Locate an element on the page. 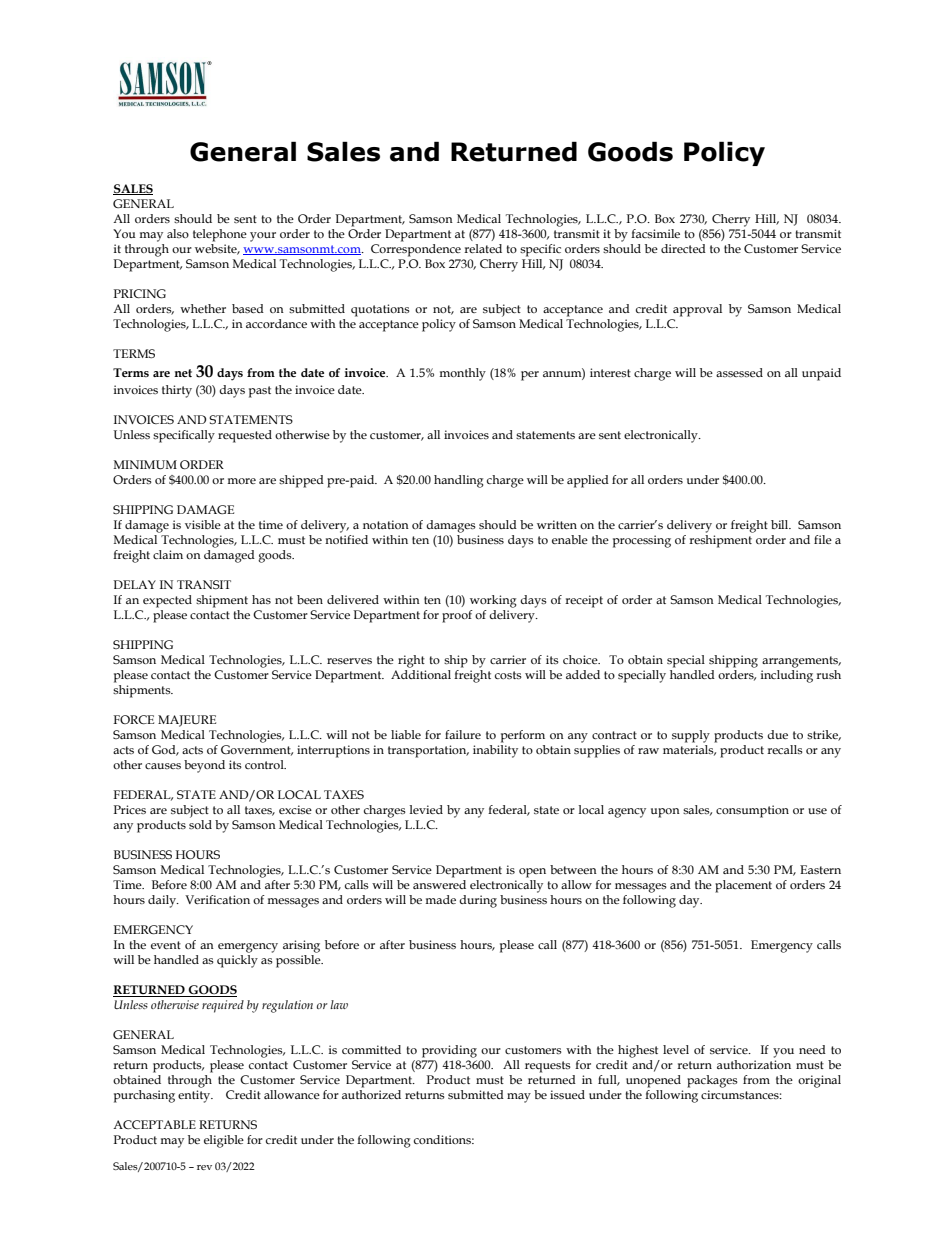 The image size is (952, 1233). costs is located at coordinates (508, 675).
